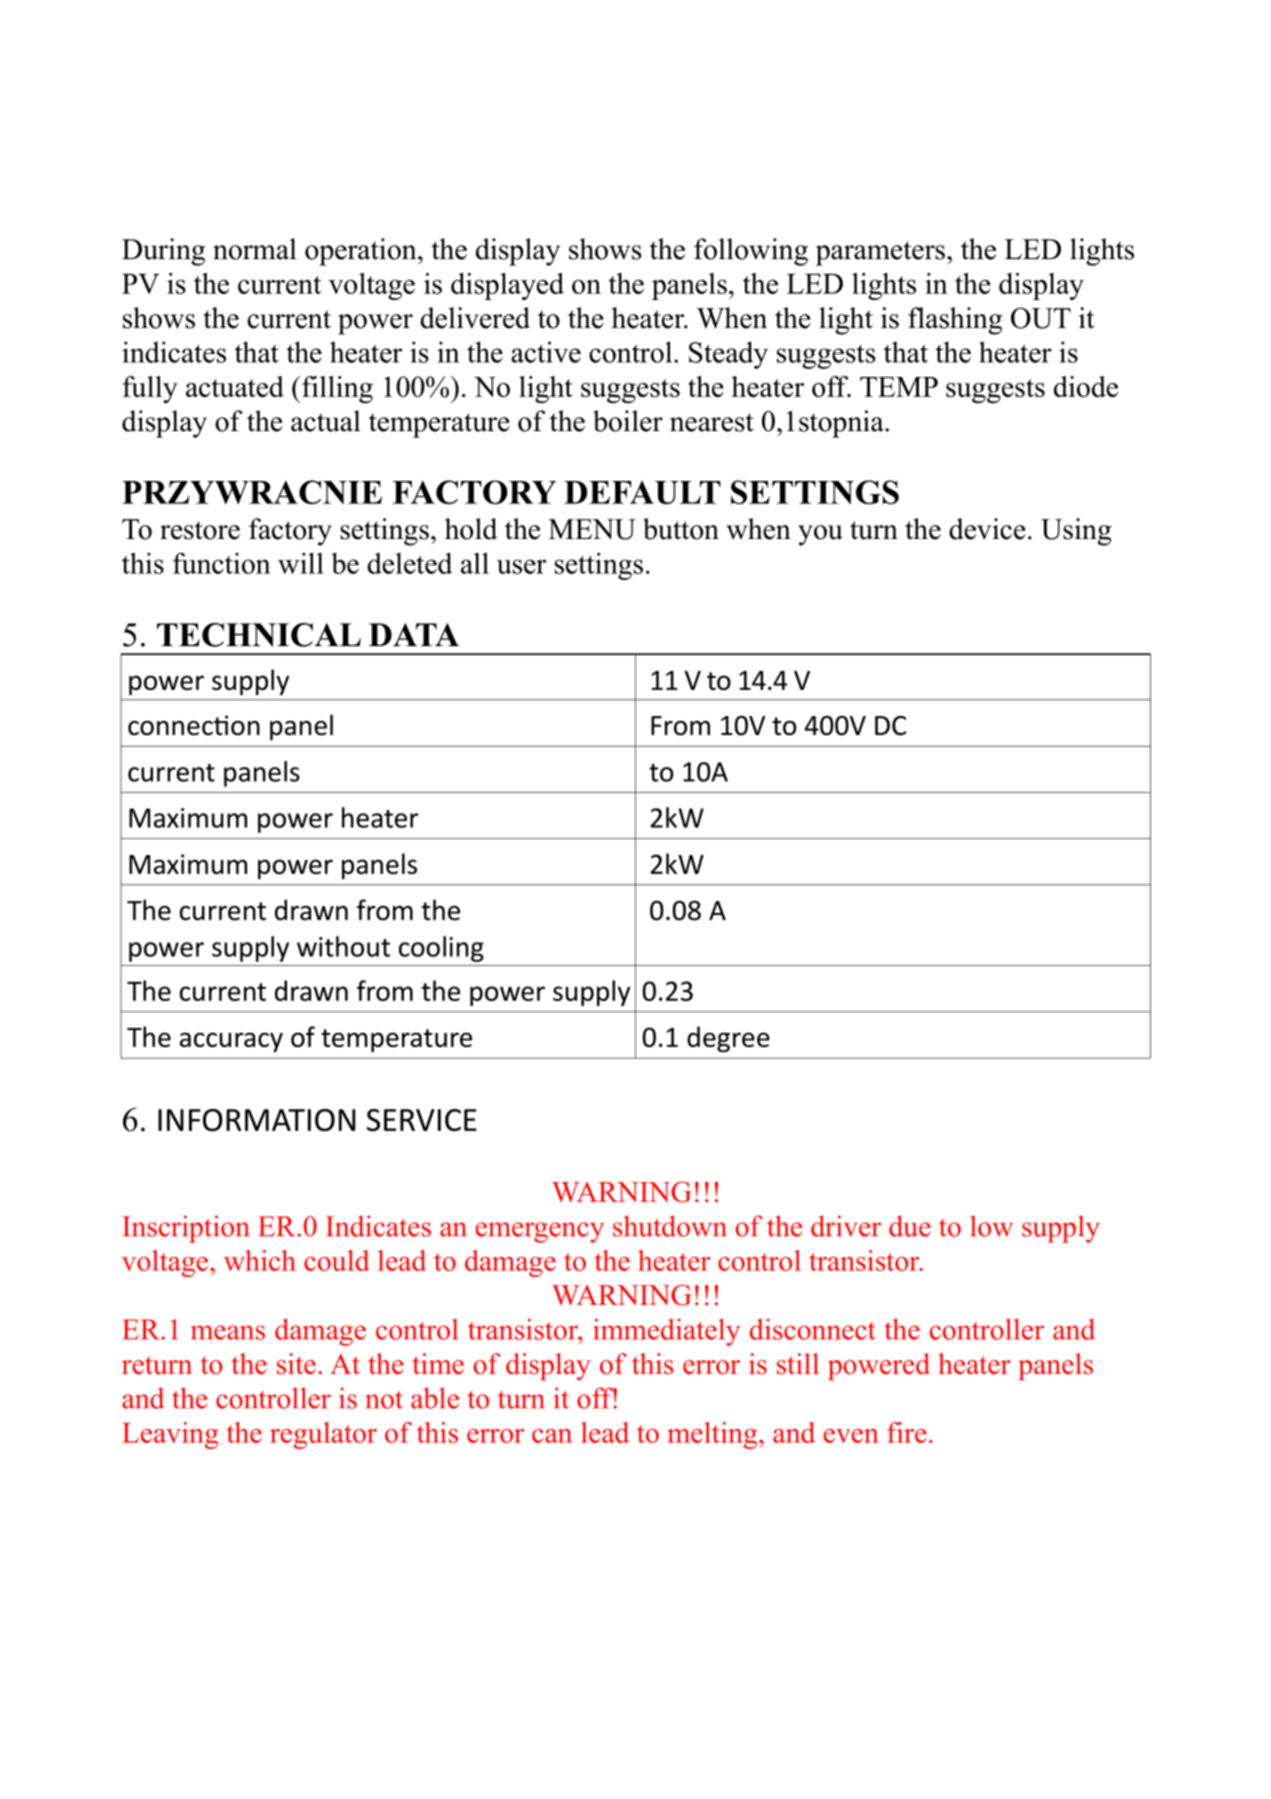  I want to click on device, so click(987, 529).
